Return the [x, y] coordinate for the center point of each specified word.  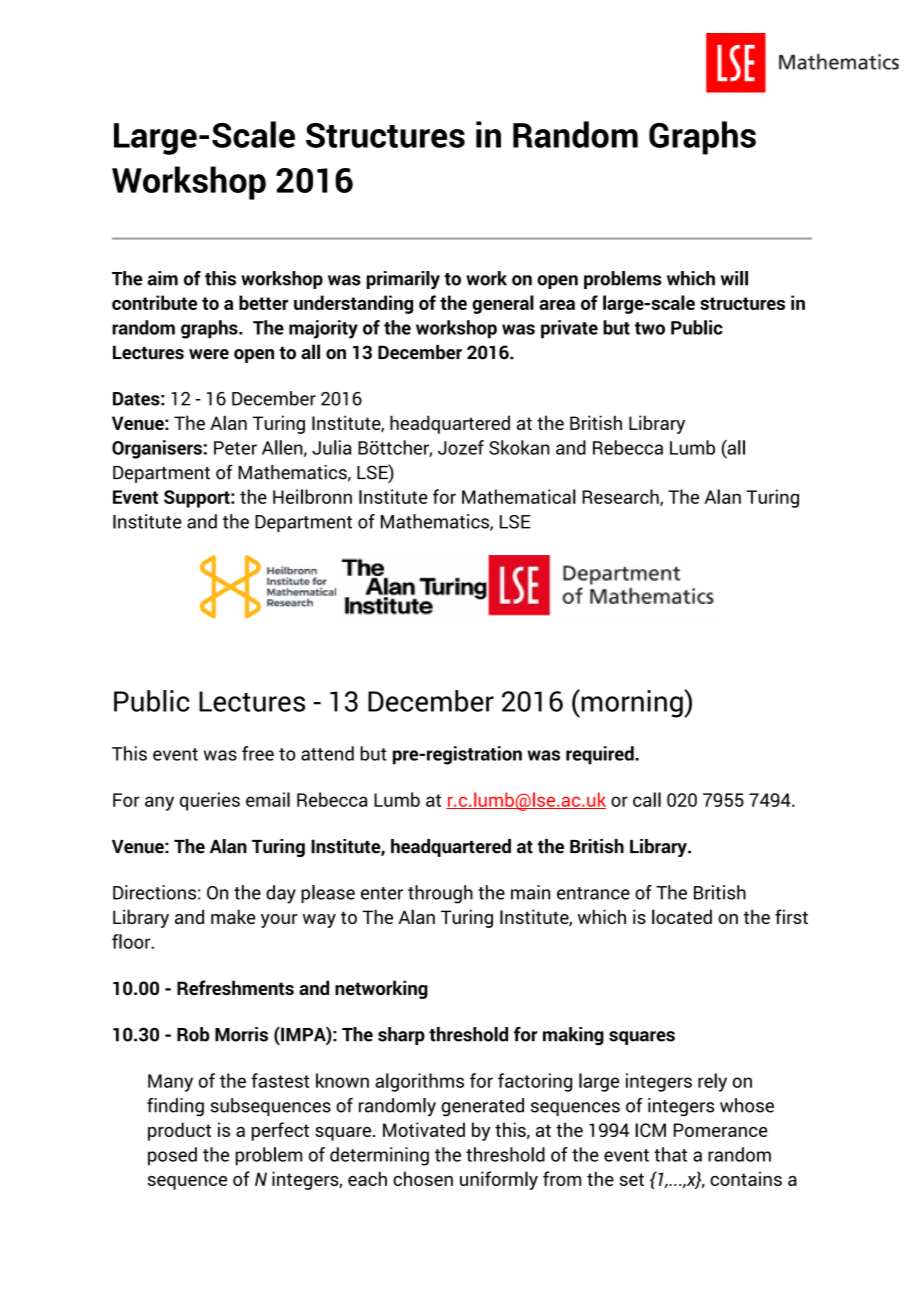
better [264, 302]
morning [632, 703]
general [503, 304]
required [601, 755]
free [258, 753]
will [734, 278]
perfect [280, 1131]
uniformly [499, 1180]
